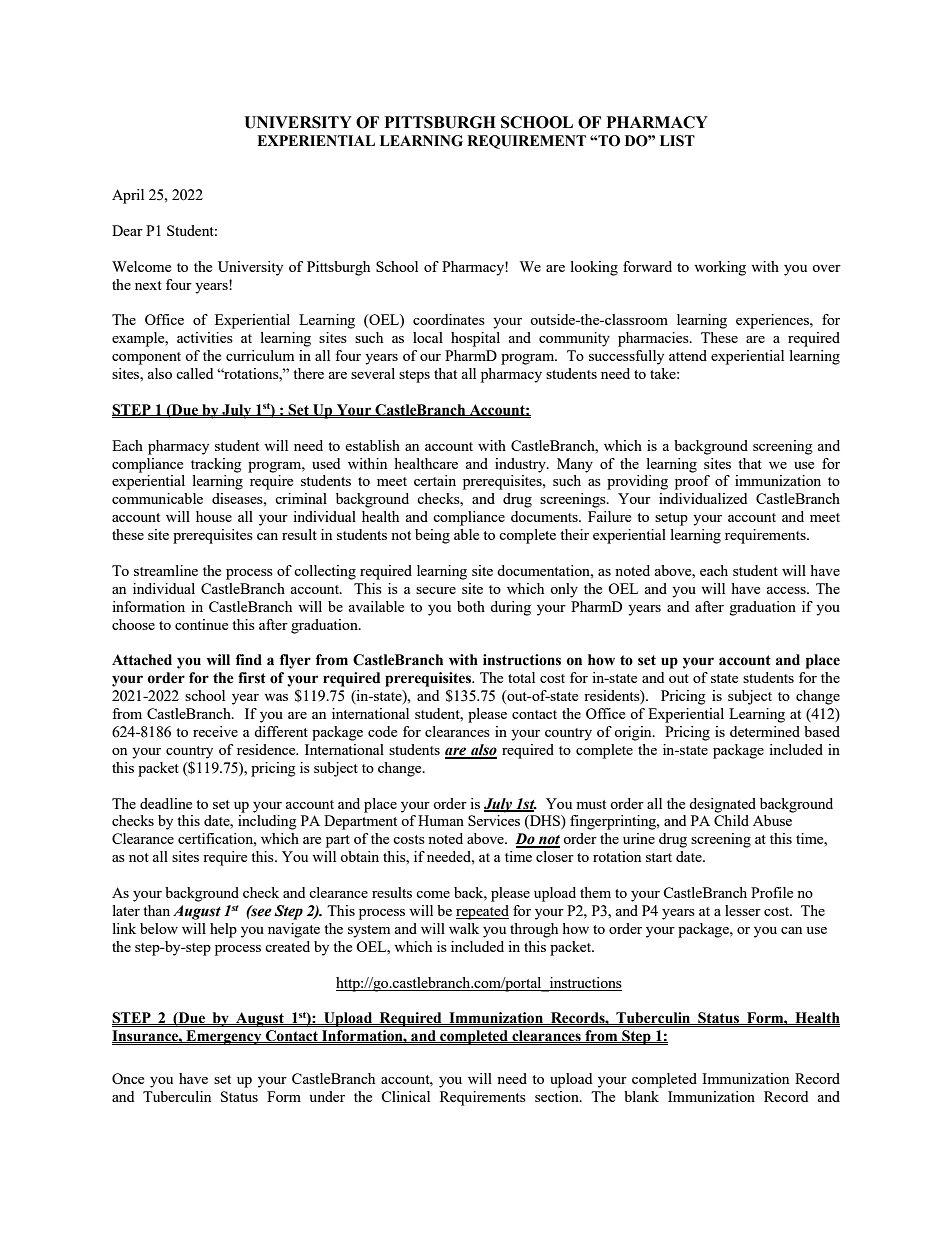  I want to click on April, so click(128, 196).
